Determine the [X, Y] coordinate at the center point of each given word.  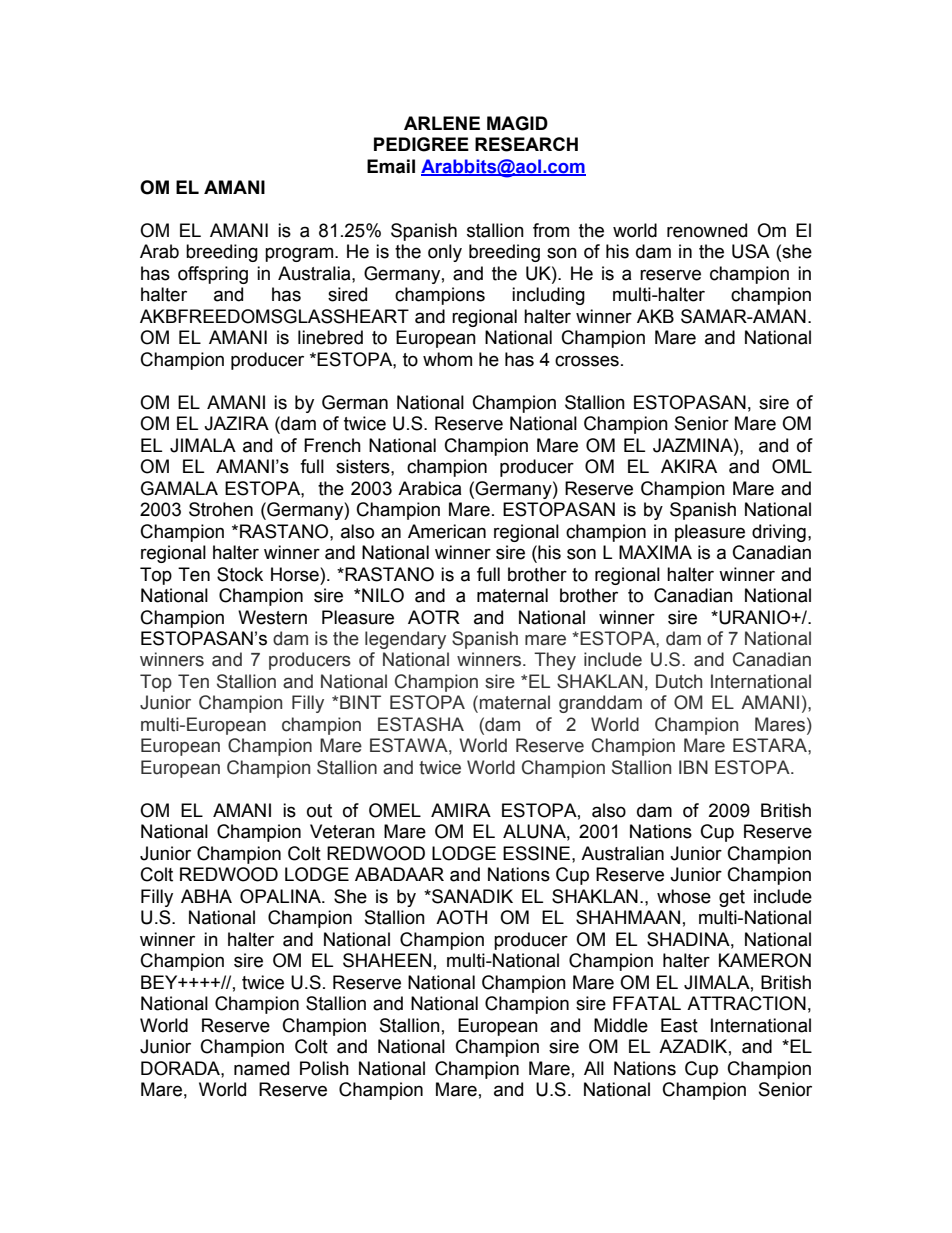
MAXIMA [655, 552]
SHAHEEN [387, 960]
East [679, 1025]
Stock [240, 574]
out [319, 811]
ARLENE [442, 123]
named [261, 1068]
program [300, 254]
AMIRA [461, 810]
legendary [405, 640]
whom [447, 359]
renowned [707, 230]
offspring [213, 275]
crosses [587, 361]
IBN [693, 767]
